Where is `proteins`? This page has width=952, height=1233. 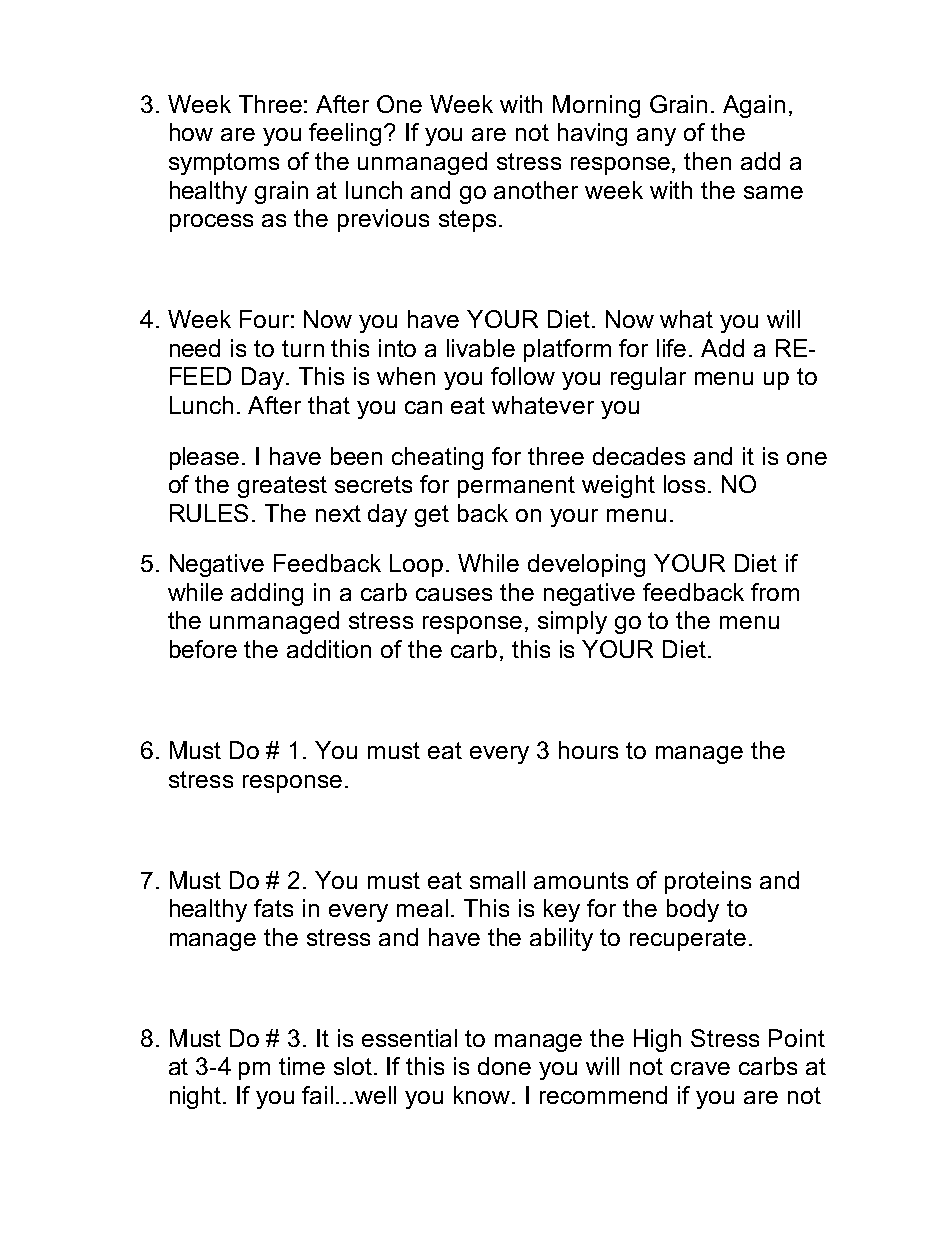 proteins is located at coordinates (708, 882).
